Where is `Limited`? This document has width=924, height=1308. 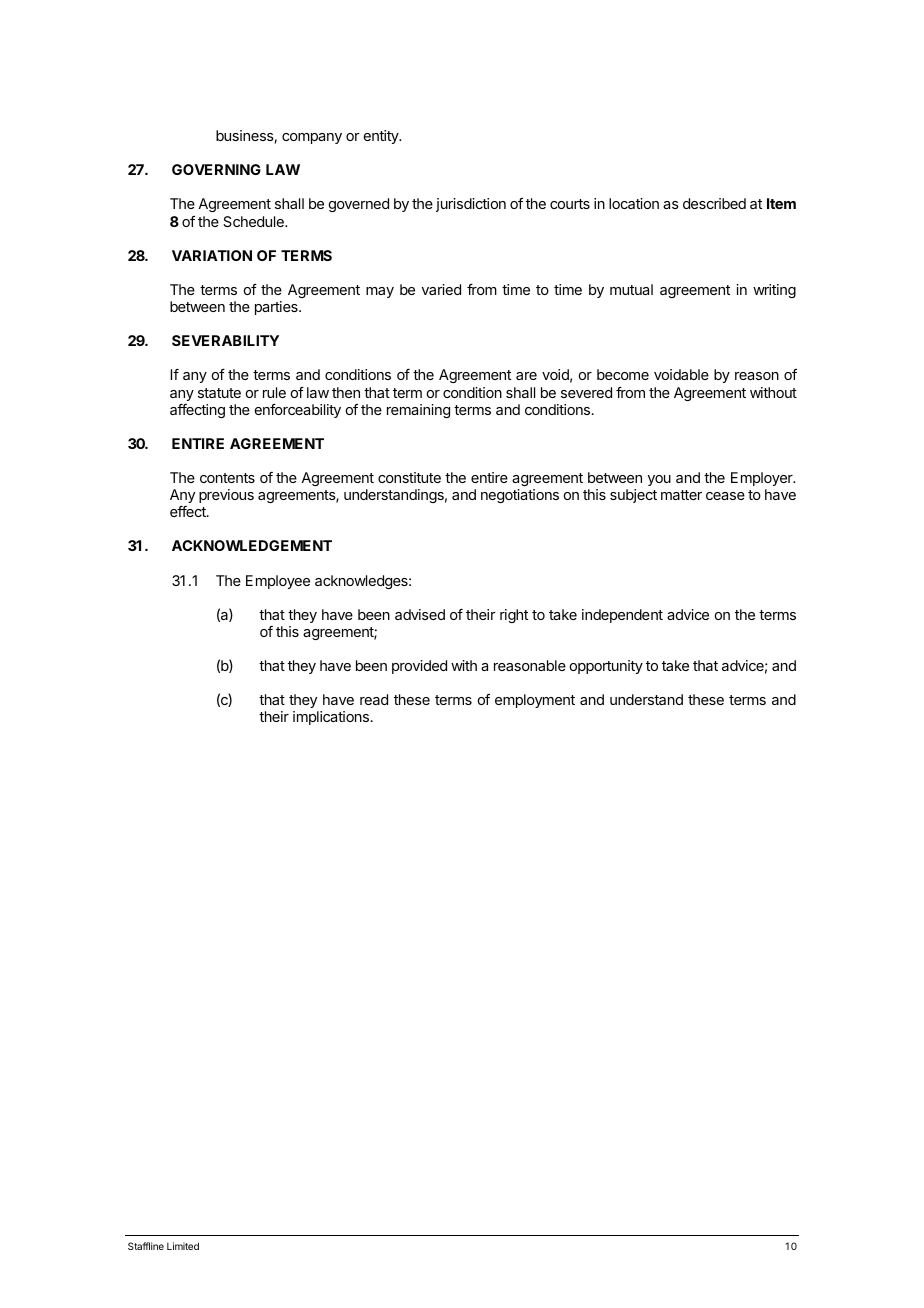 Limited is located at coordinates (183, 1246).
